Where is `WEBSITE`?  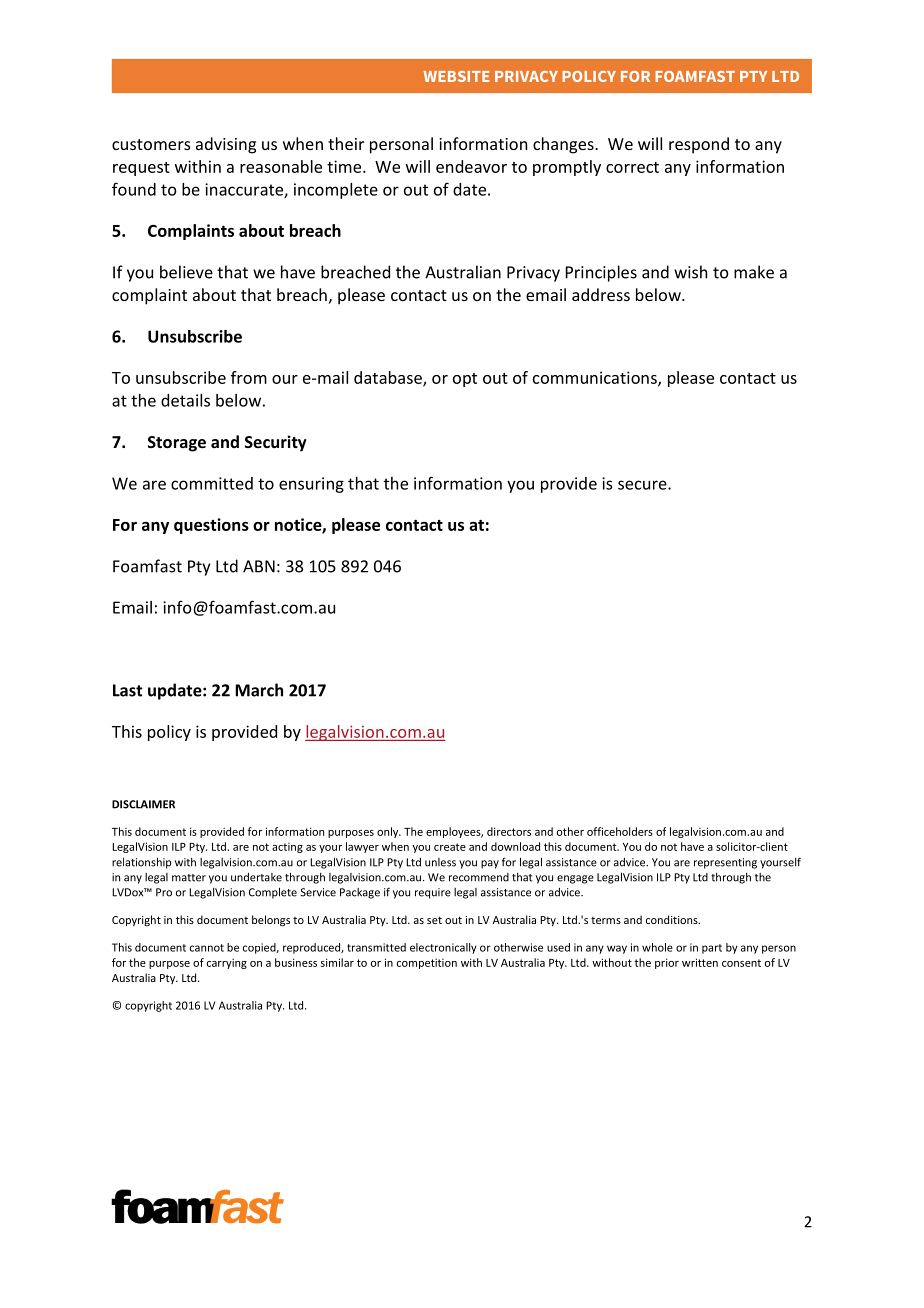 WEBSITE is located at coordinates (457, 76).
